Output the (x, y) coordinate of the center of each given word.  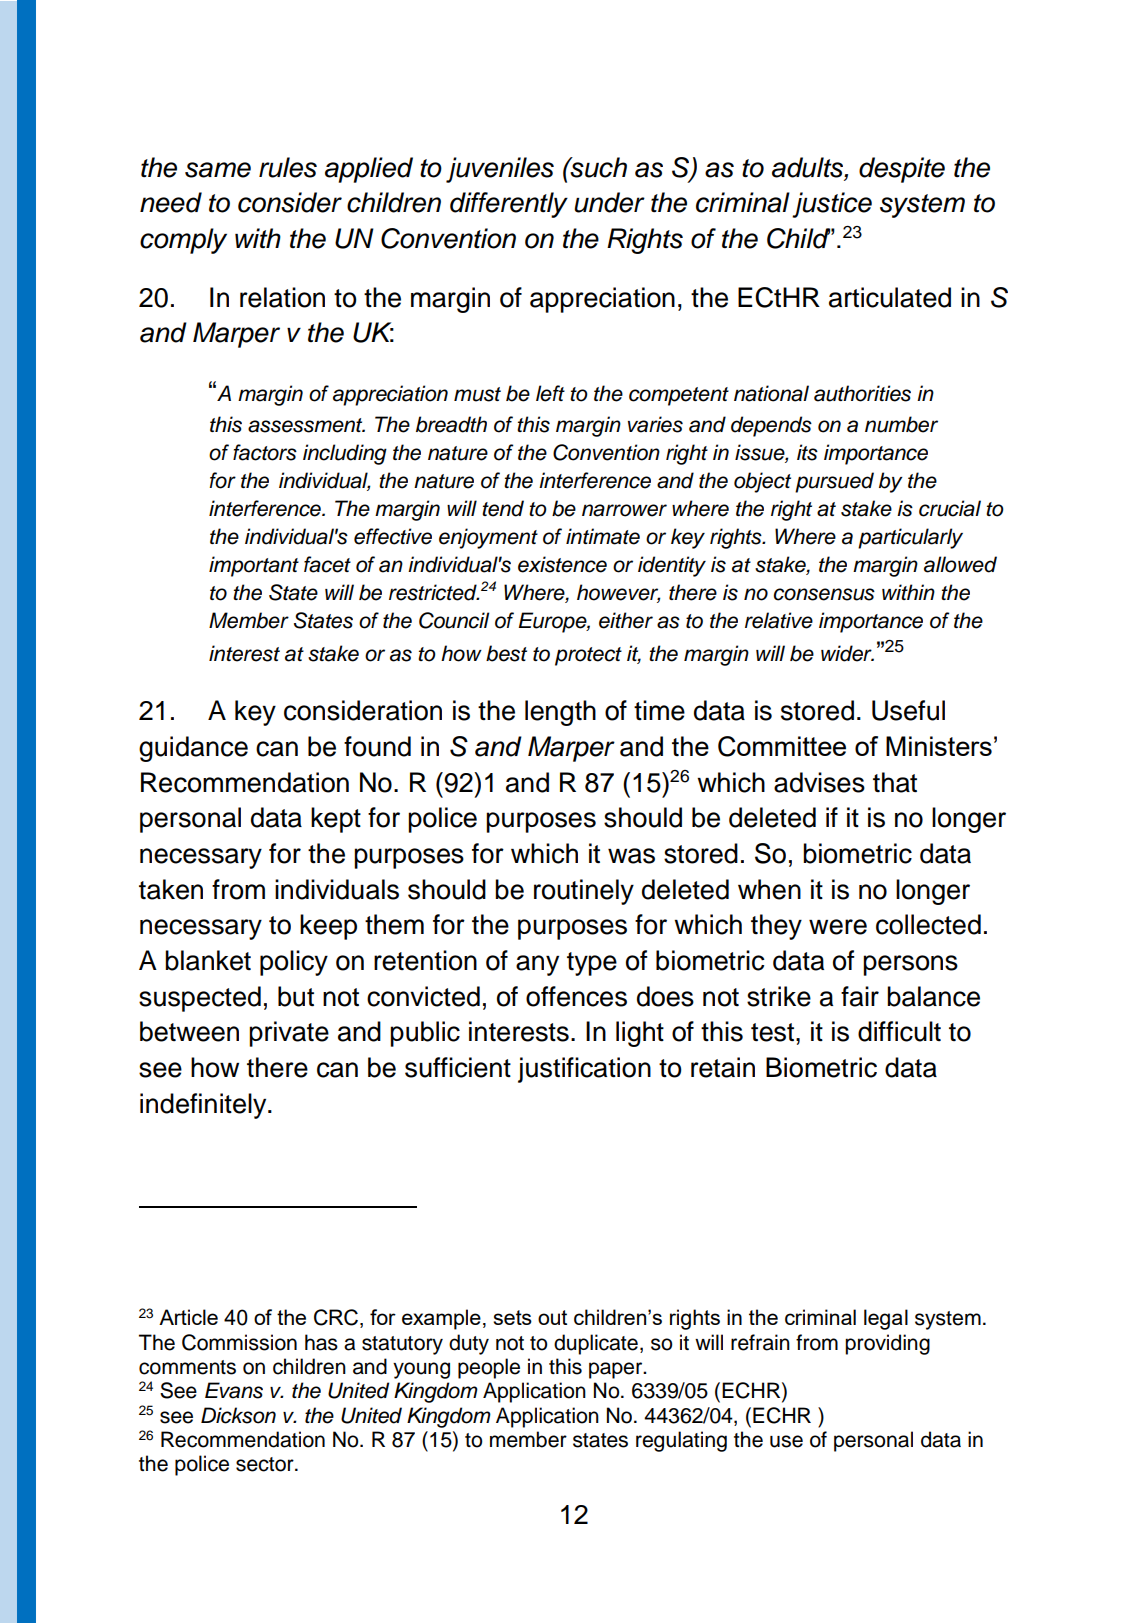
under (609, 202)
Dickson (238, 1415)
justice (832, 205)
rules (288, 167)
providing (887, 1344)
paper (617, 1370)
